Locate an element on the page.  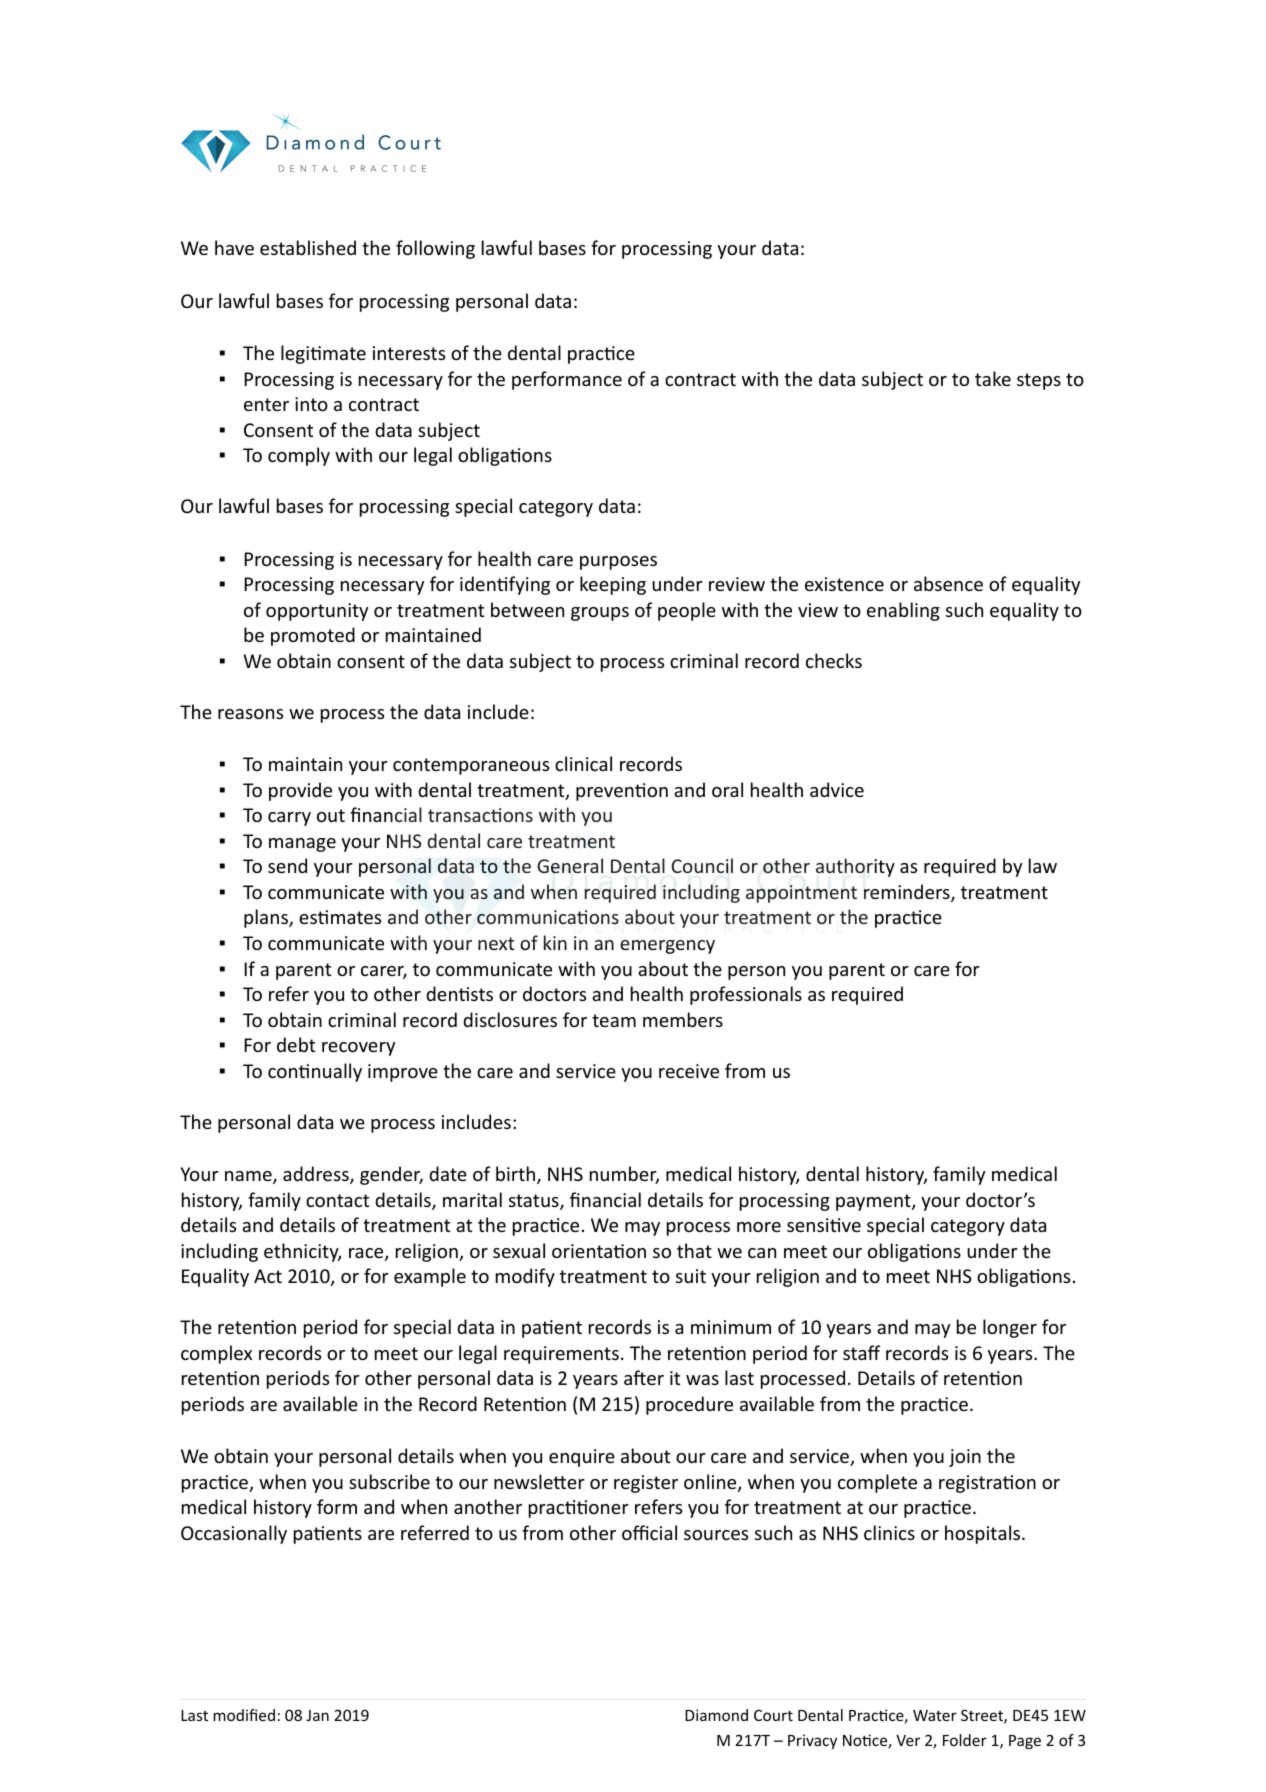
take is located at coordinates (993, 378).
